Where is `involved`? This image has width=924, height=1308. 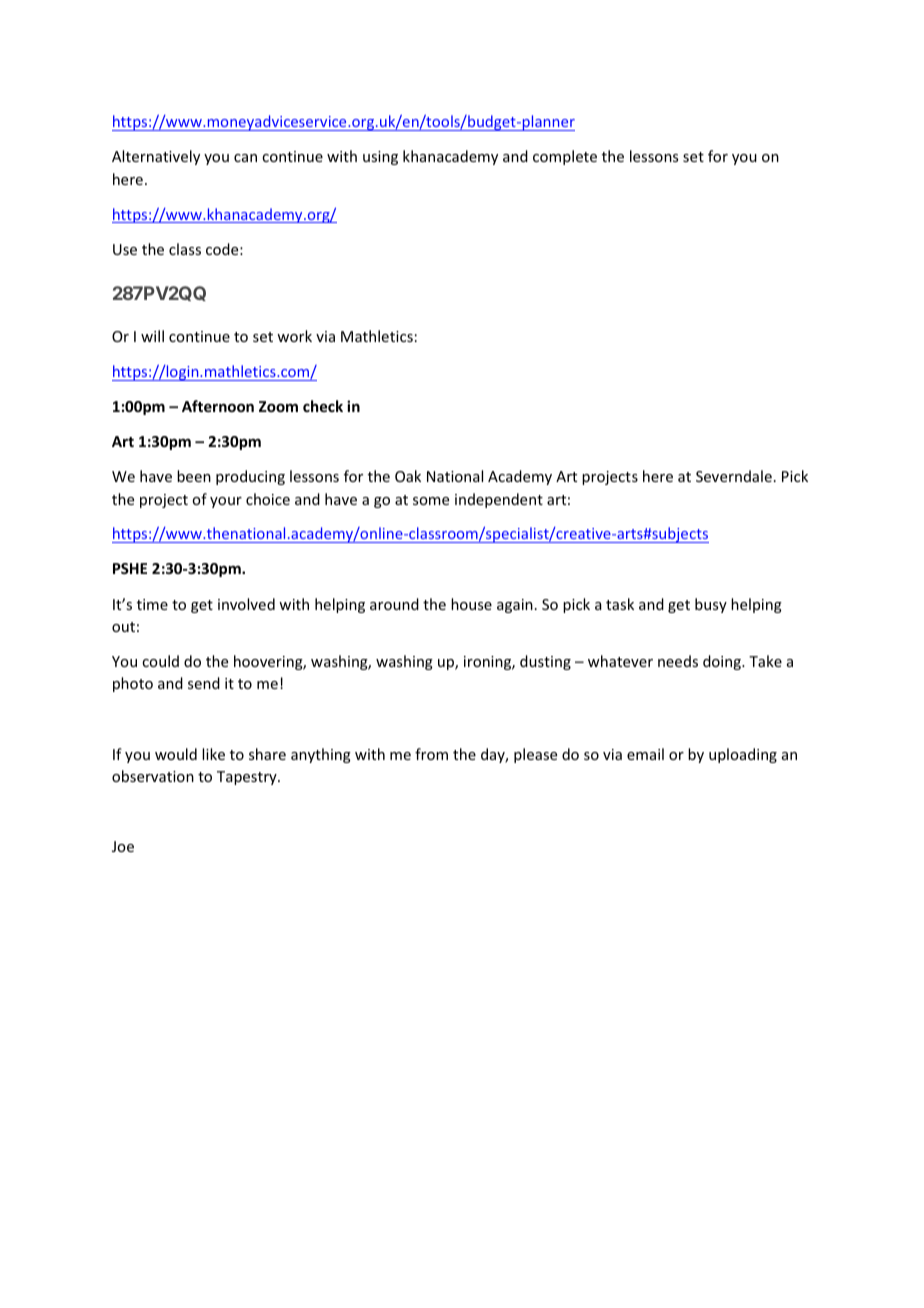
involved is located at coordinates (246, 604).
